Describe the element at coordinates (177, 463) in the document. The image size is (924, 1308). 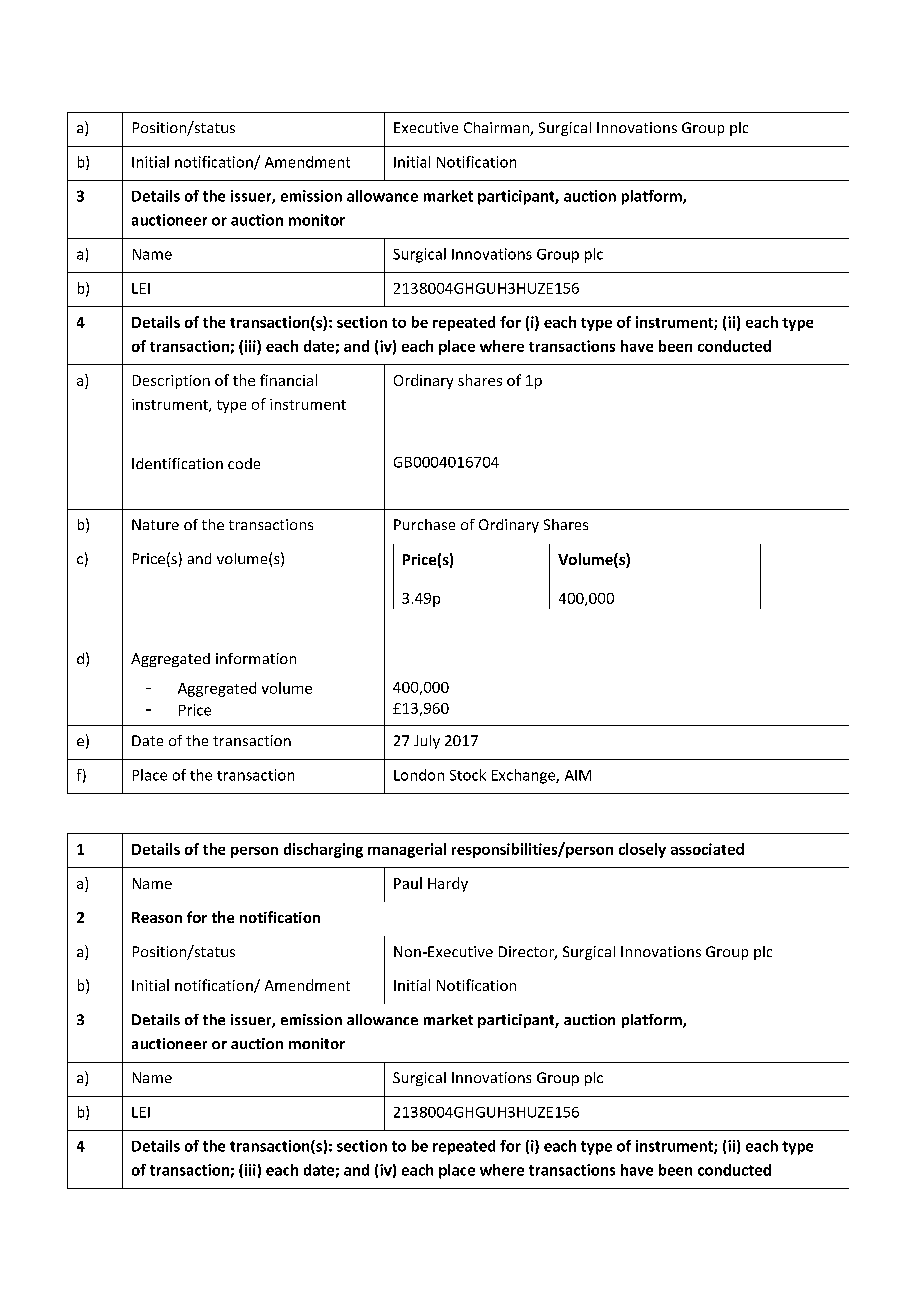
I see `Identification` at that location.
